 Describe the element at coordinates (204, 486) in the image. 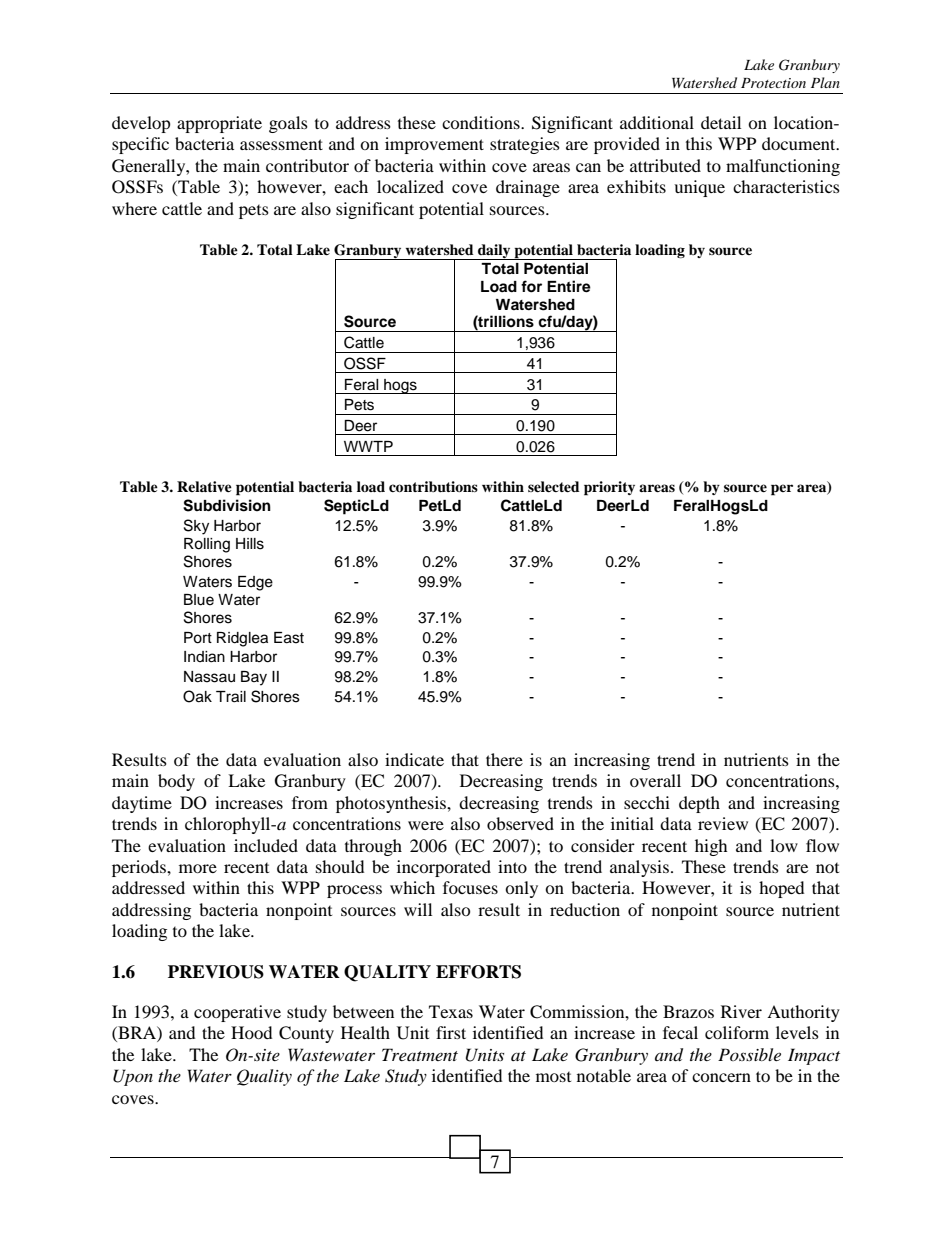

I see `Relative` at that location.
